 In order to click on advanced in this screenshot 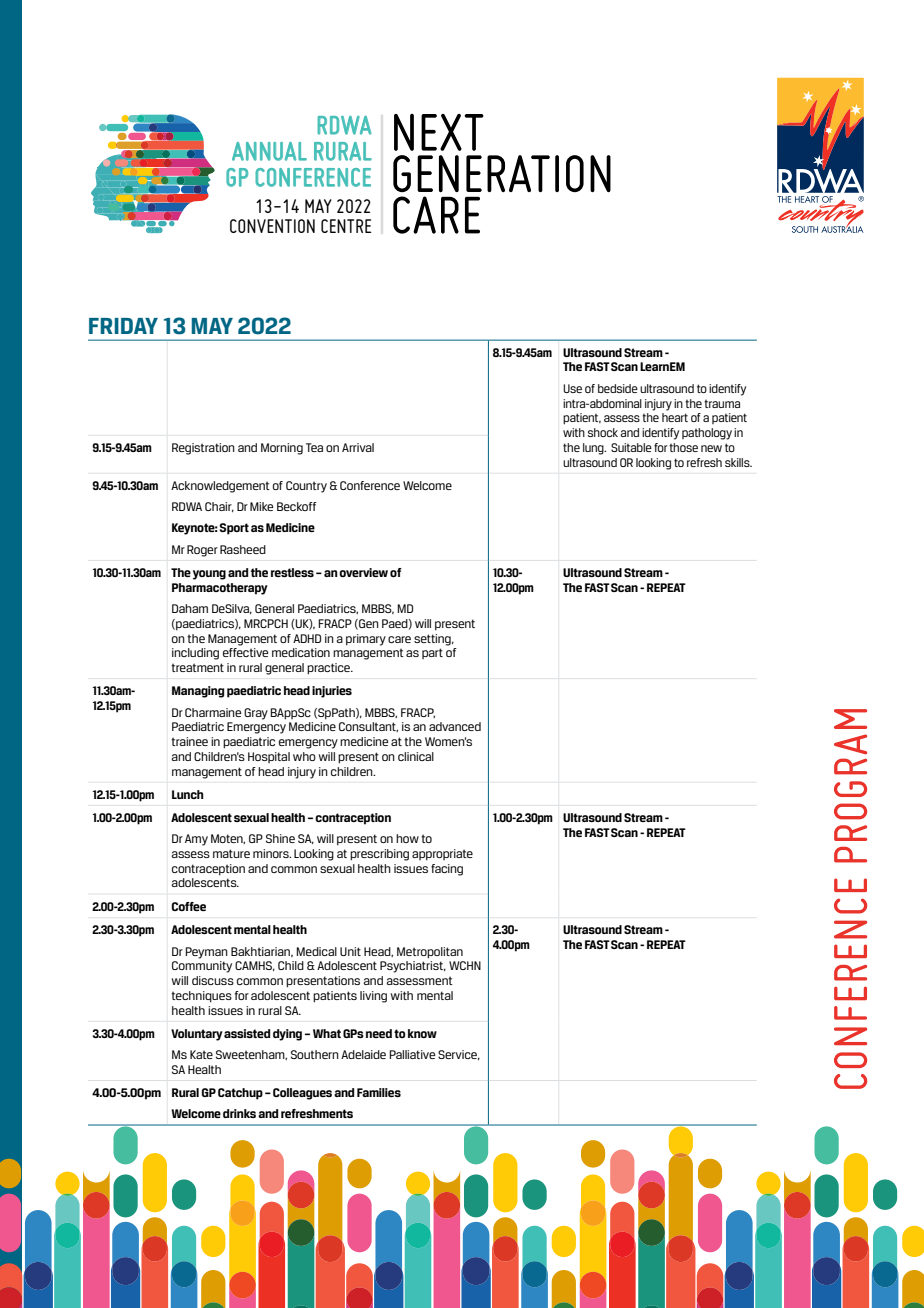, I will do `click(455, 726)`.
